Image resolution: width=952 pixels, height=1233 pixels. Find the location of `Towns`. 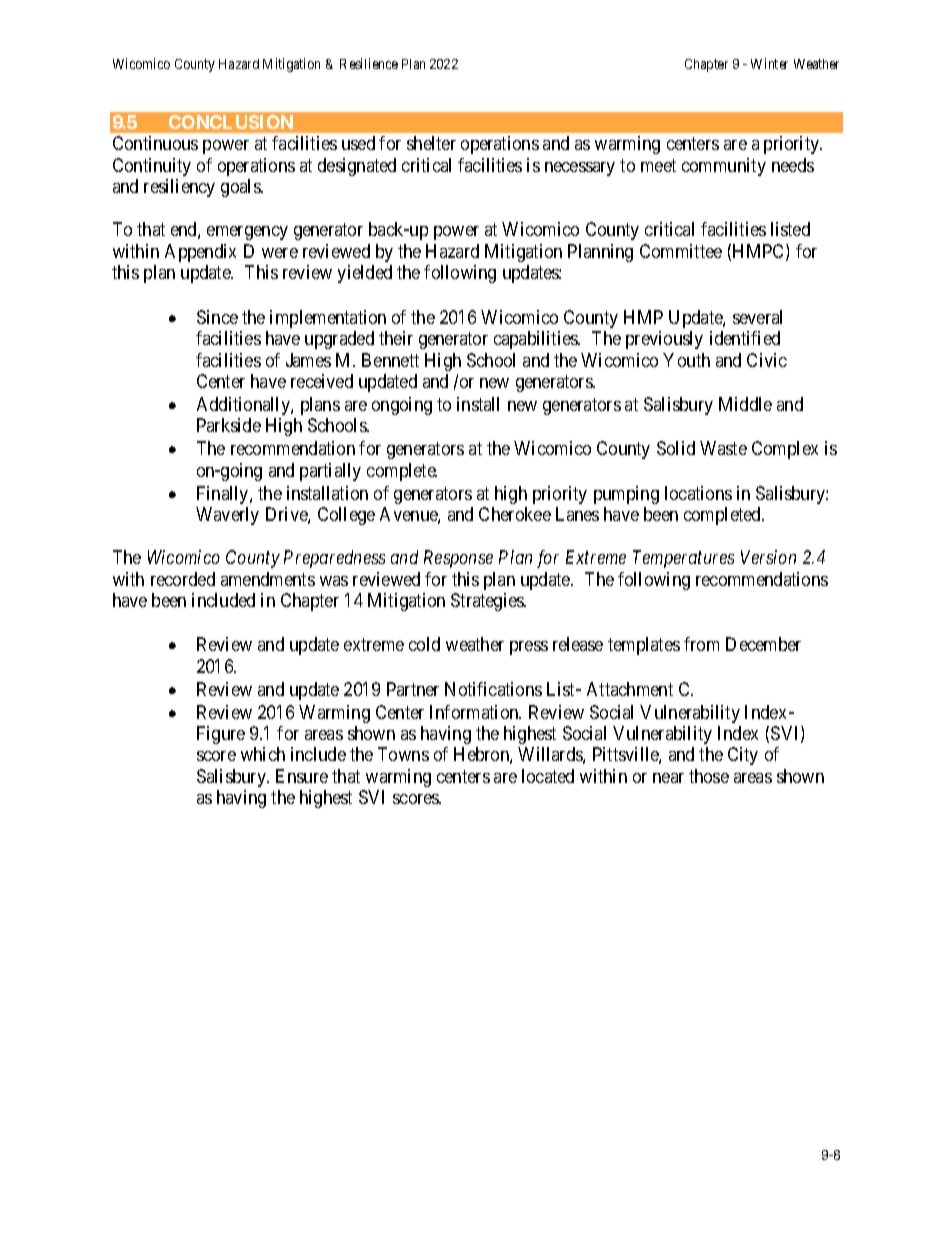

Towns is located at coordinates (403, 754).
